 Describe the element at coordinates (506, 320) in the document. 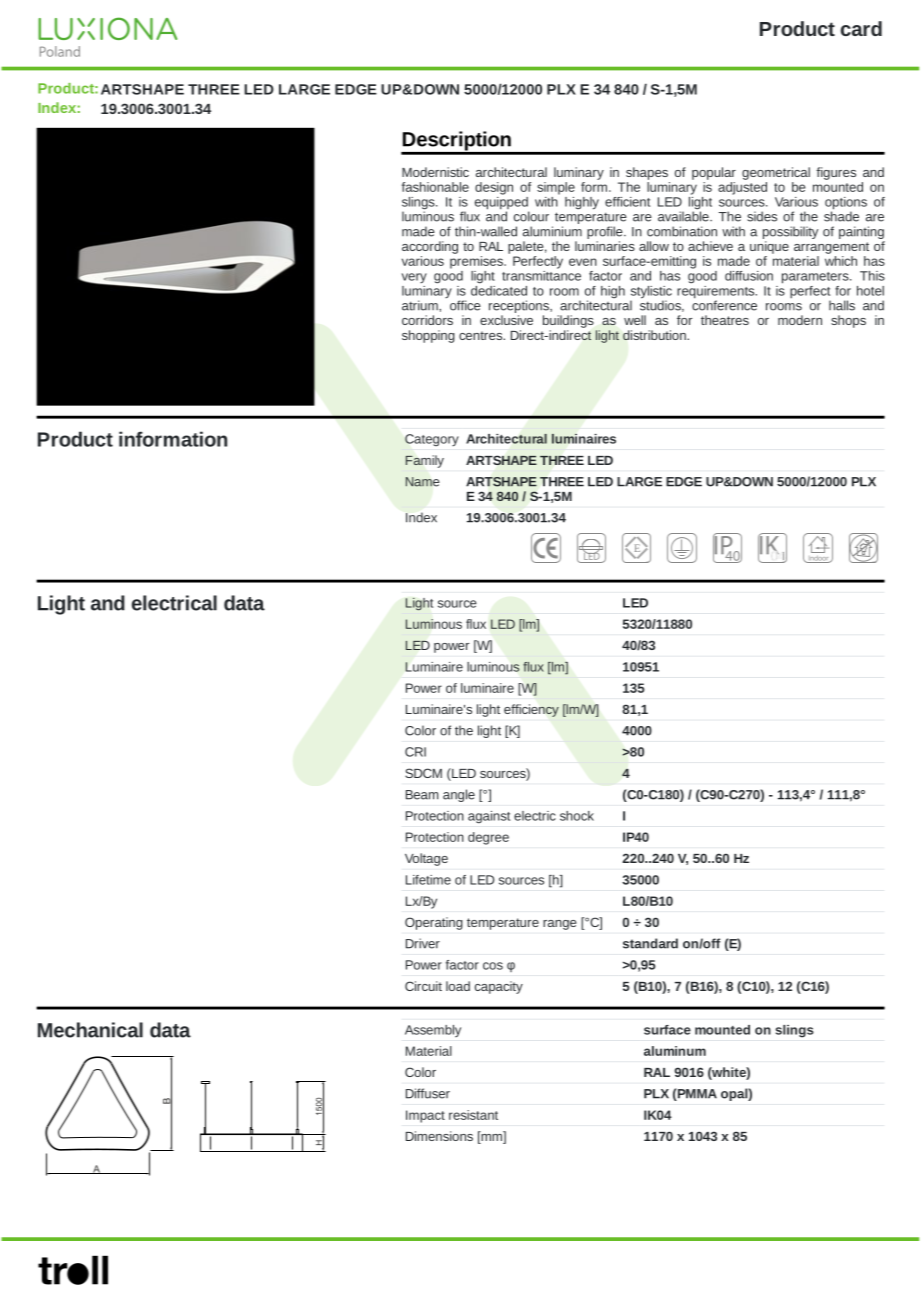

I see `exclusive` at that location.
